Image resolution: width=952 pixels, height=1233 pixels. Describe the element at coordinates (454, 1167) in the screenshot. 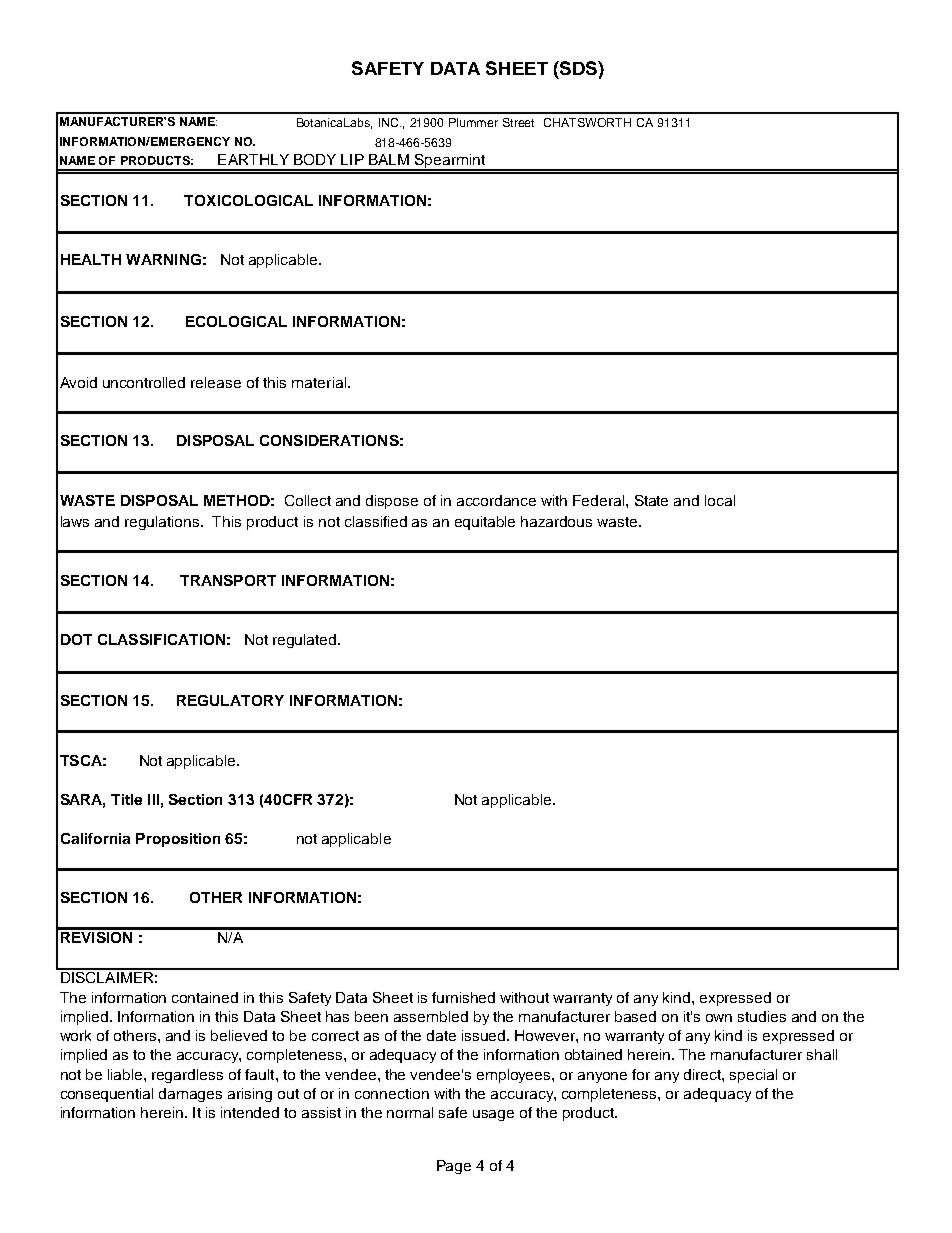

I see `Page` at that location.
